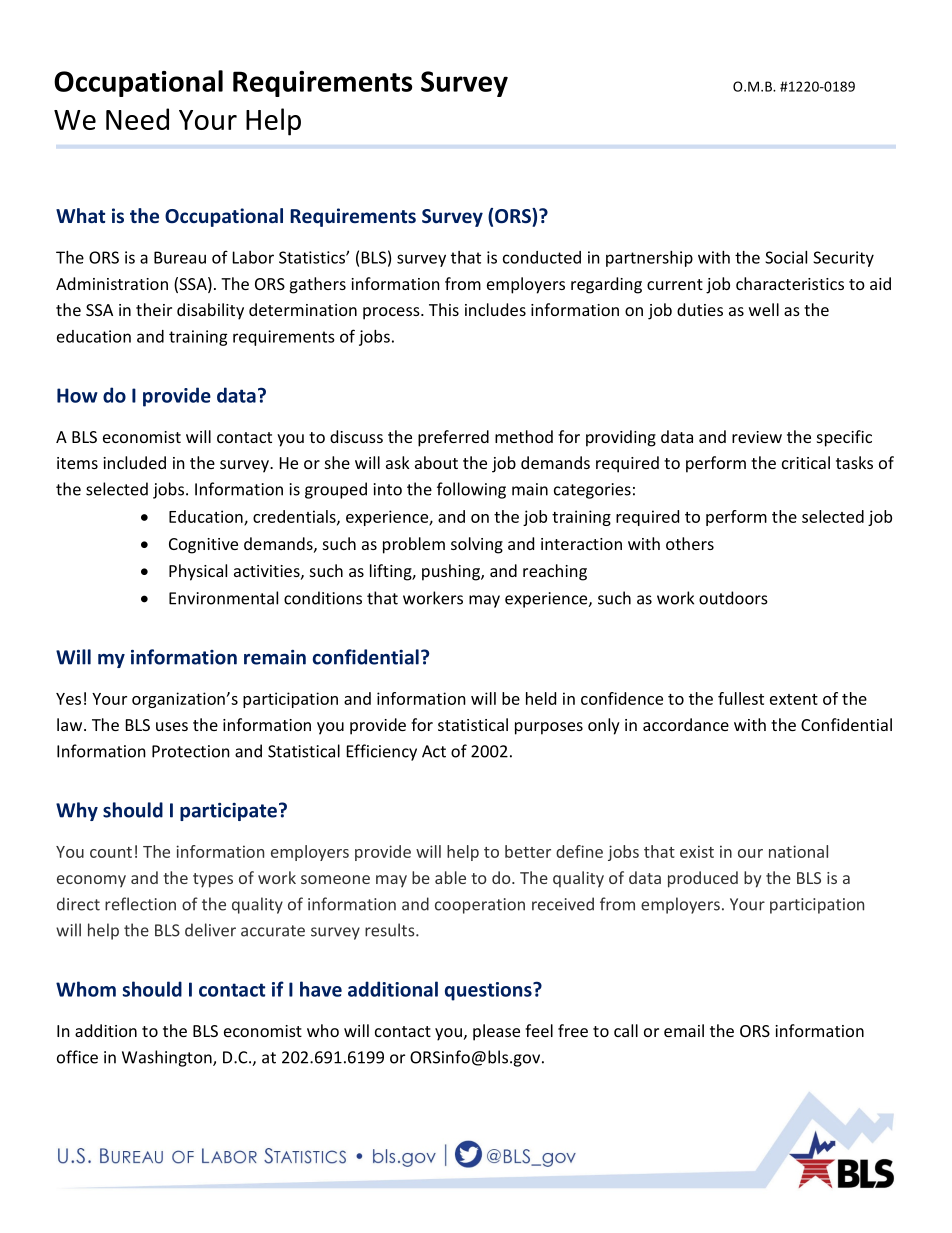 Image resolution: width=952 pixels, height=1233 pixels. I want to click on Social, so click(786, 257).
